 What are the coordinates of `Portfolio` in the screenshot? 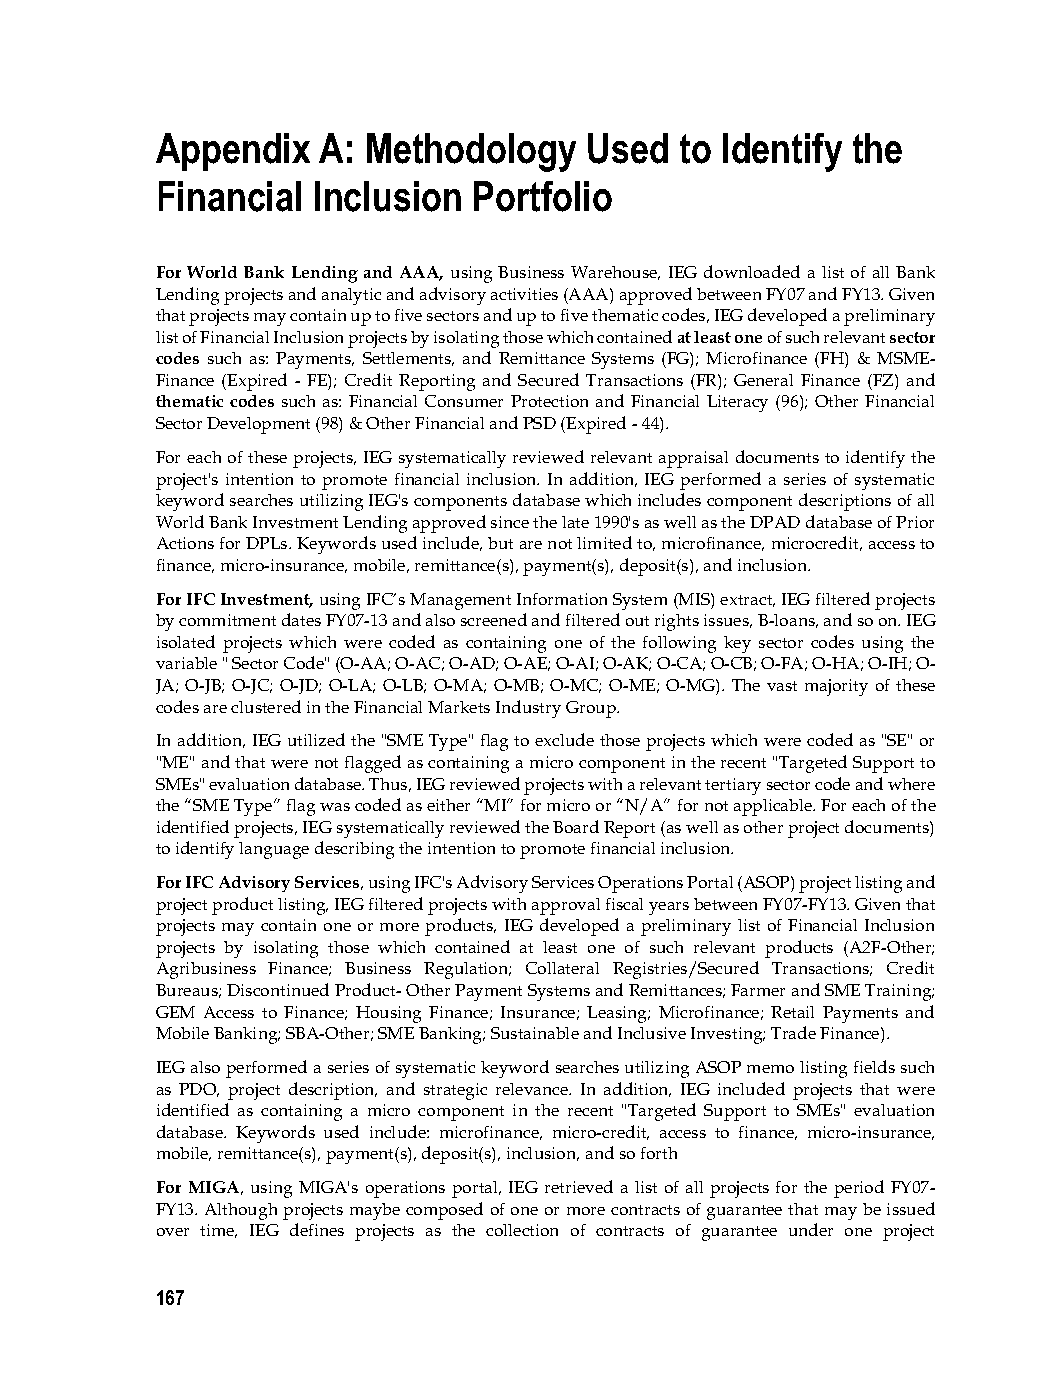 It's located at (543, 196).
